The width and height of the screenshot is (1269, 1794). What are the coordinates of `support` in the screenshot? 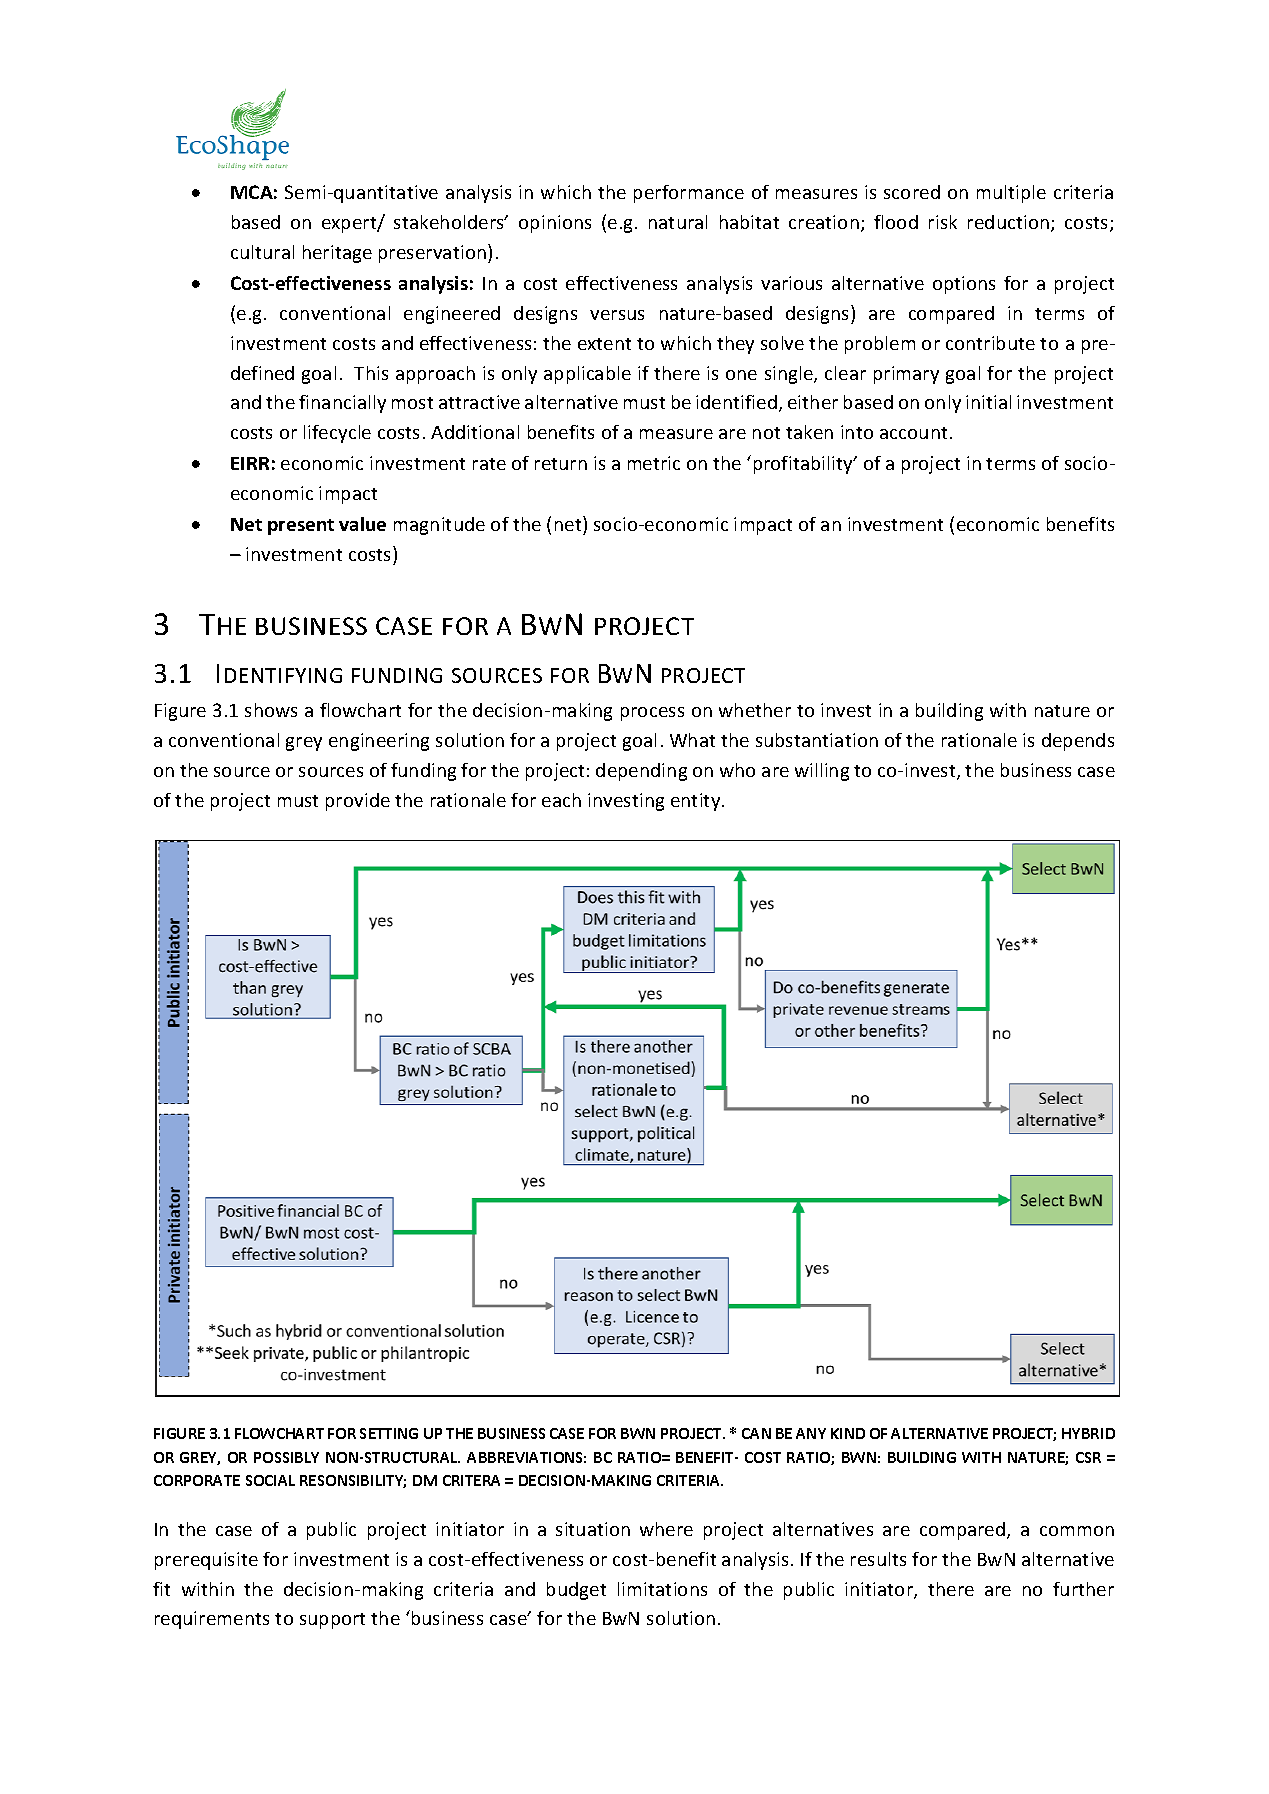 It's located at (332, 1621).
